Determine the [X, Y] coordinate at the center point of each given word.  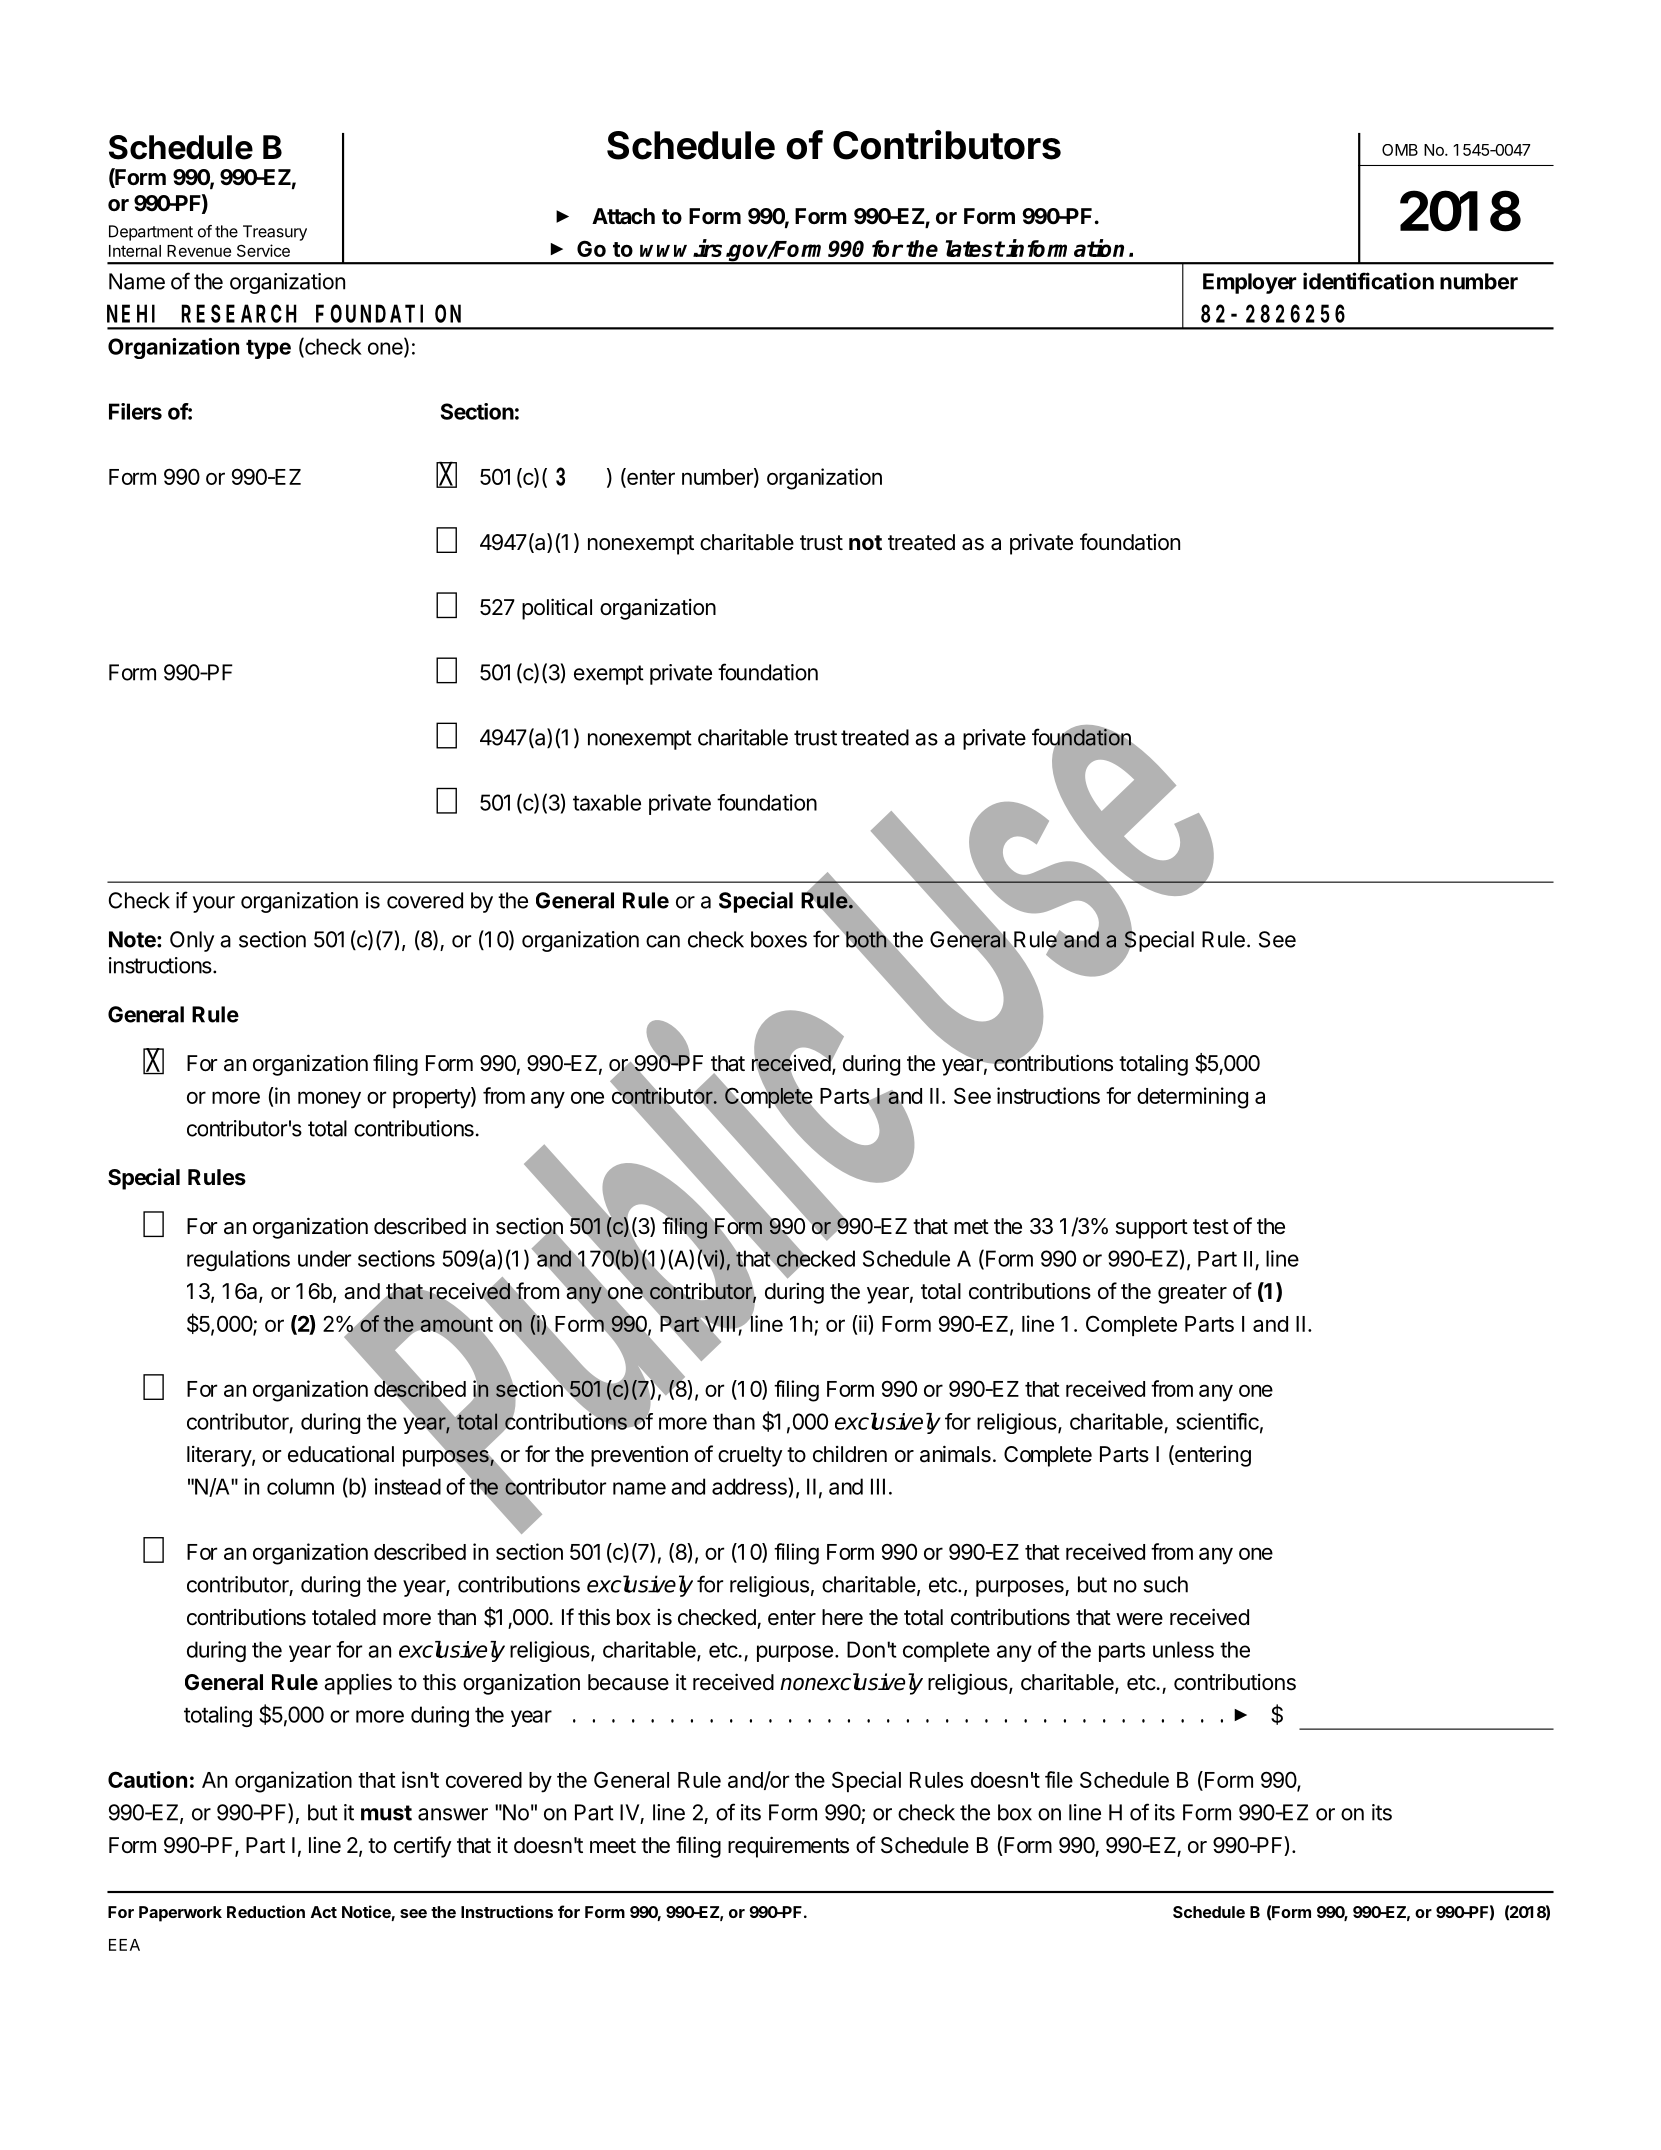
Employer [1250, 283]
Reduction [266, 1911]
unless [1183, 1649]
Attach [623, 216]
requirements [788, 1847]
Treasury [275, 233]
